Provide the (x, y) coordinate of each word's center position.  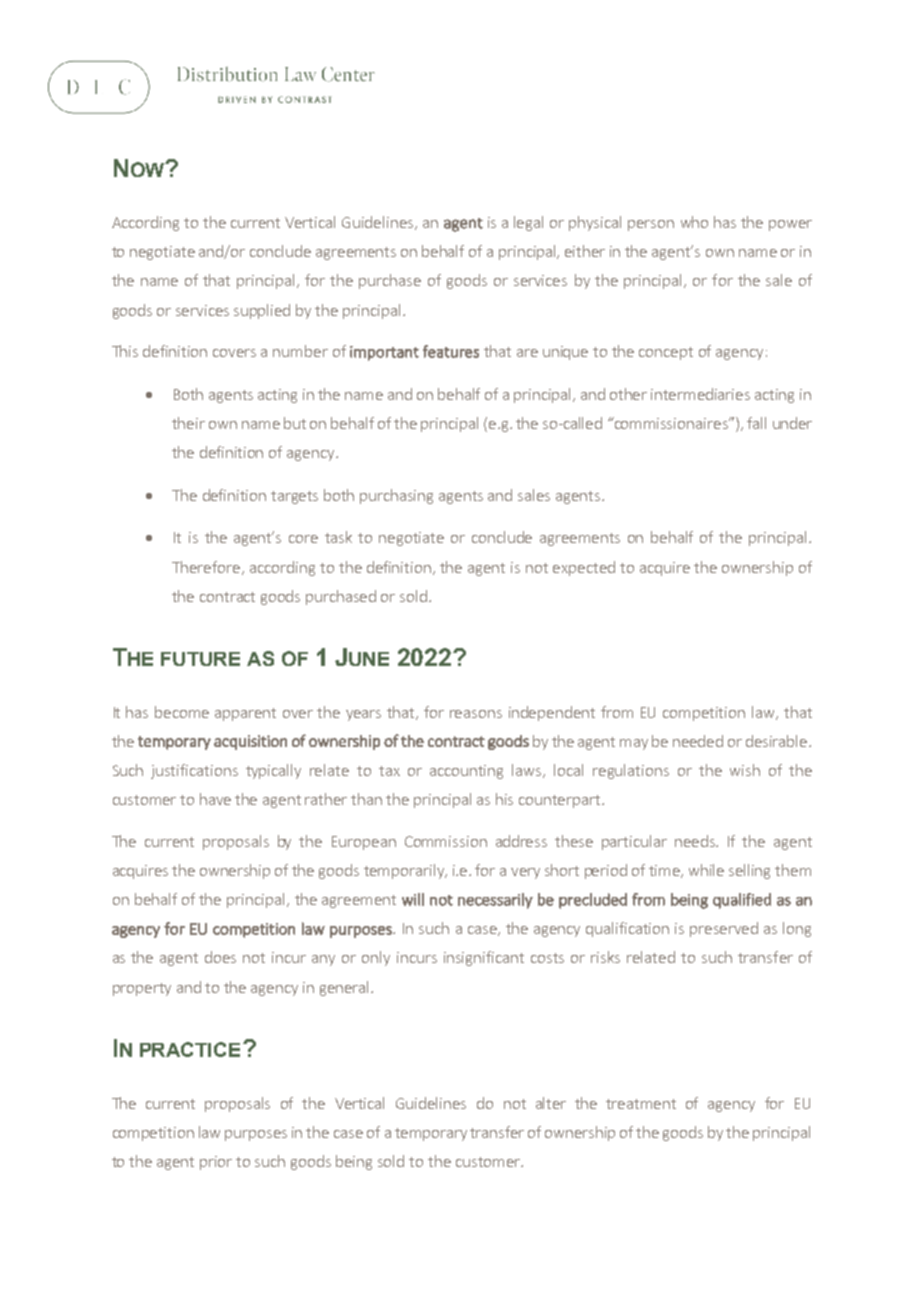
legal (528, 223)
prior (216, 1163)
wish (745, 770)
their (188, 423)
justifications (194, 771)
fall (756, 423)
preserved (724, 929)
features (451, 351)
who (694, 222)
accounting (466, 772)
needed (698, 741)
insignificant (484, 958)
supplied (262, 311)
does (220, 957)
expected (584, 568)
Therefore (206, 567)
